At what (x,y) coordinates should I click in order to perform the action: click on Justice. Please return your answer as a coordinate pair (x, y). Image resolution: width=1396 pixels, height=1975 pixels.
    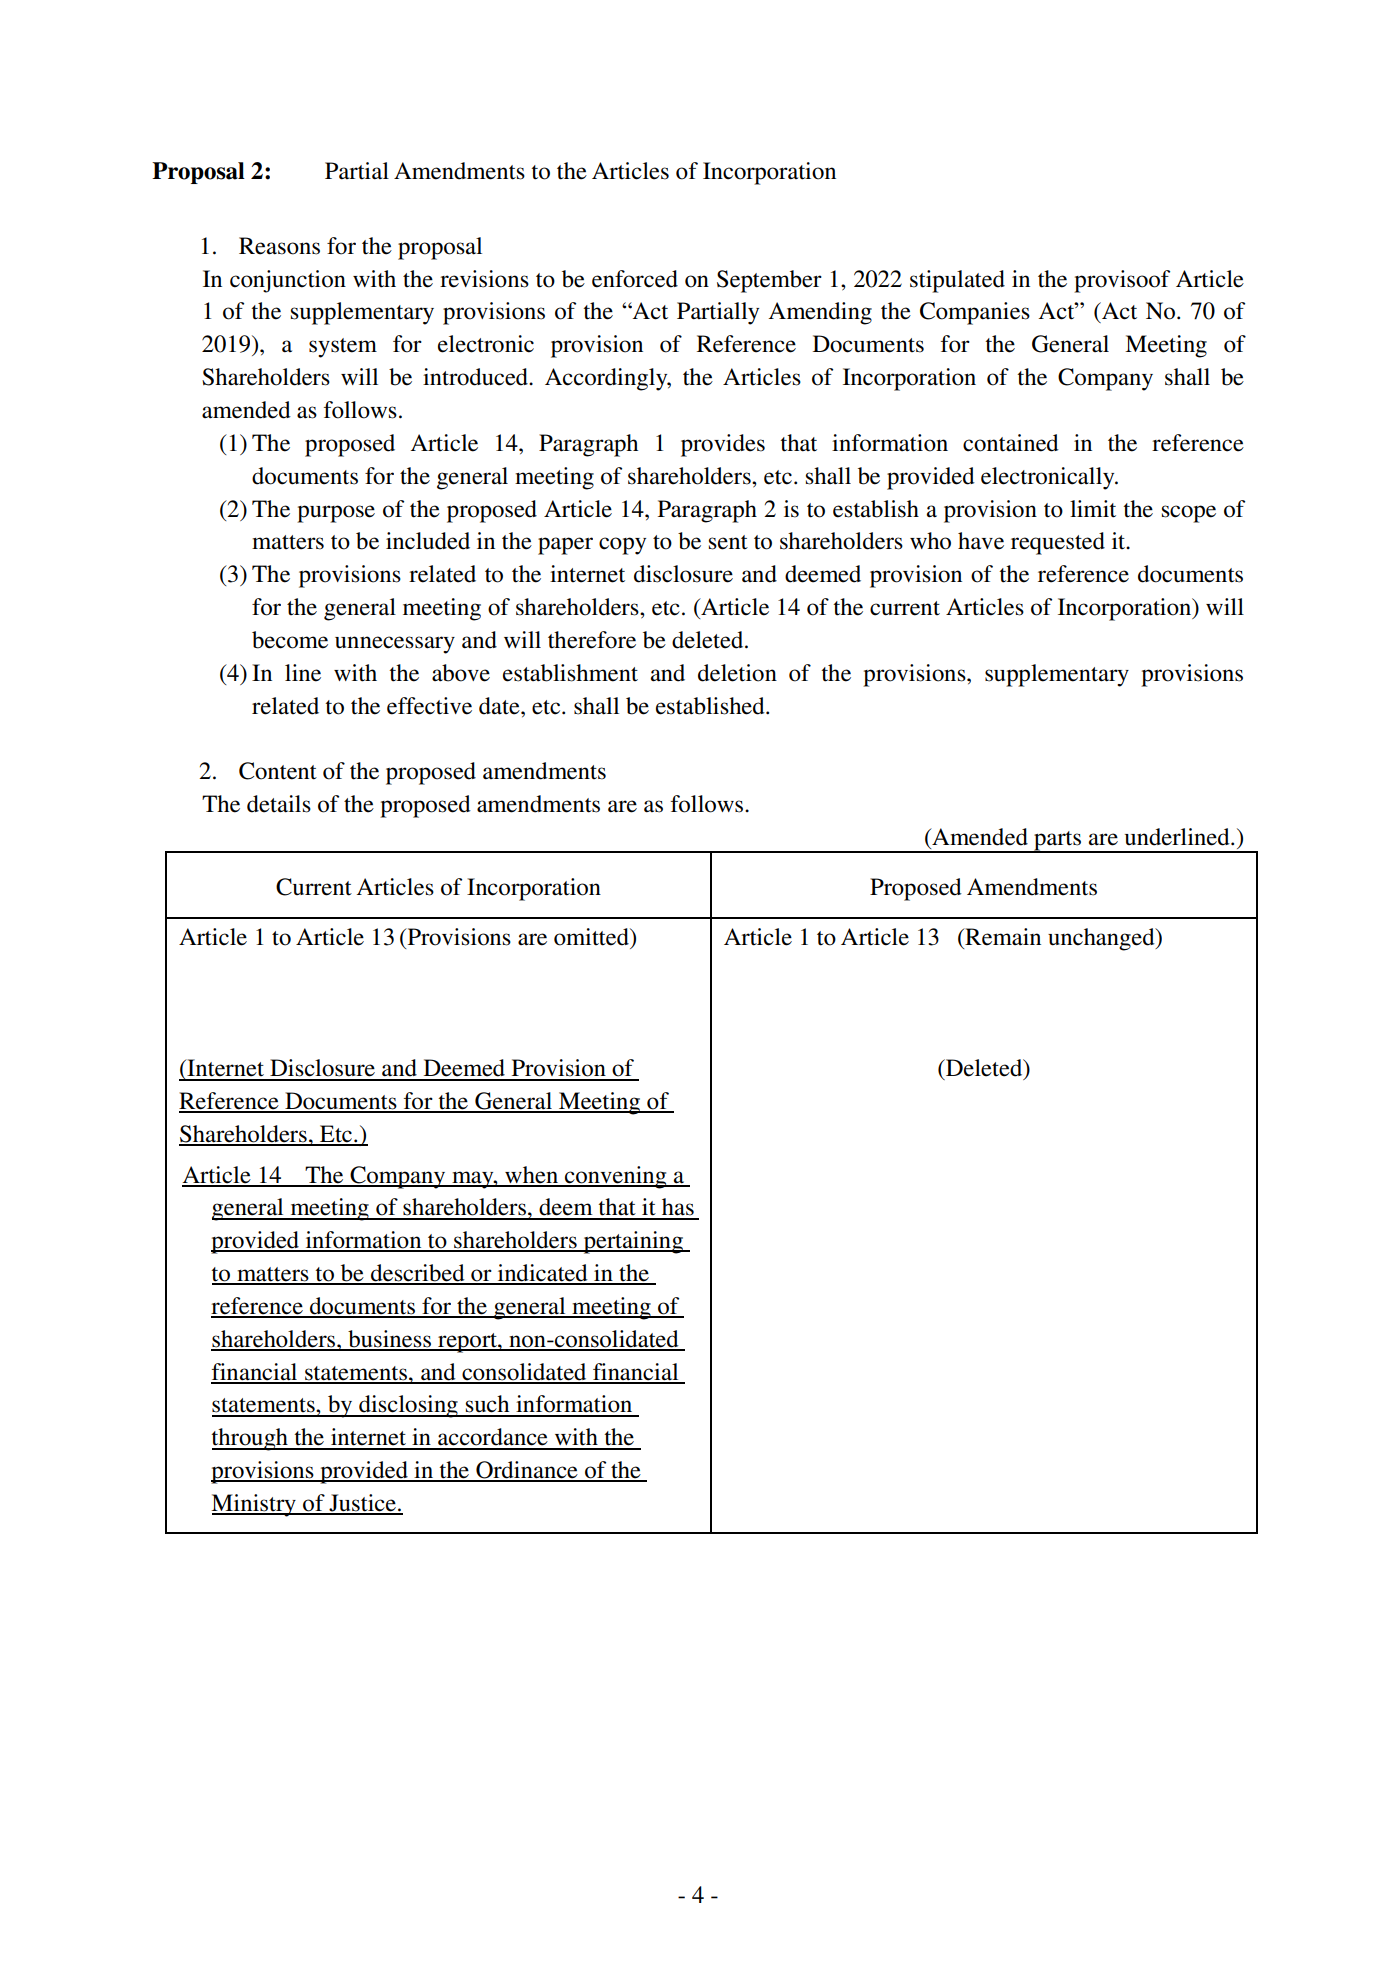
    Looking at the image, I should click on (362, 1504).
